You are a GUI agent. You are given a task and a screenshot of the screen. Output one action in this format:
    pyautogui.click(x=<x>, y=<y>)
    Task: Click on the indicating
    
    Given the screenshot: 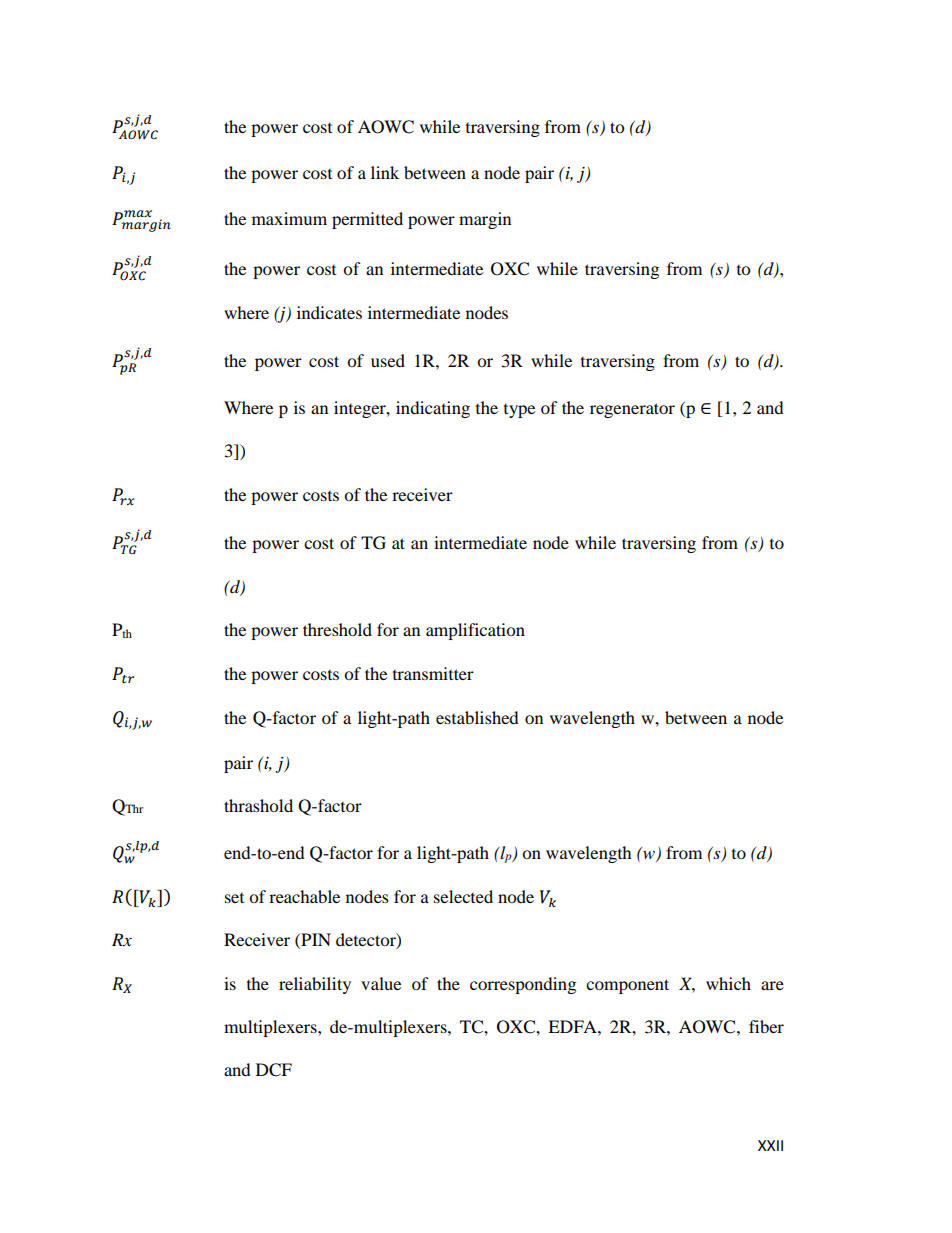 What is the action you would take?
    pyautogui.click(x=433, y=409)
